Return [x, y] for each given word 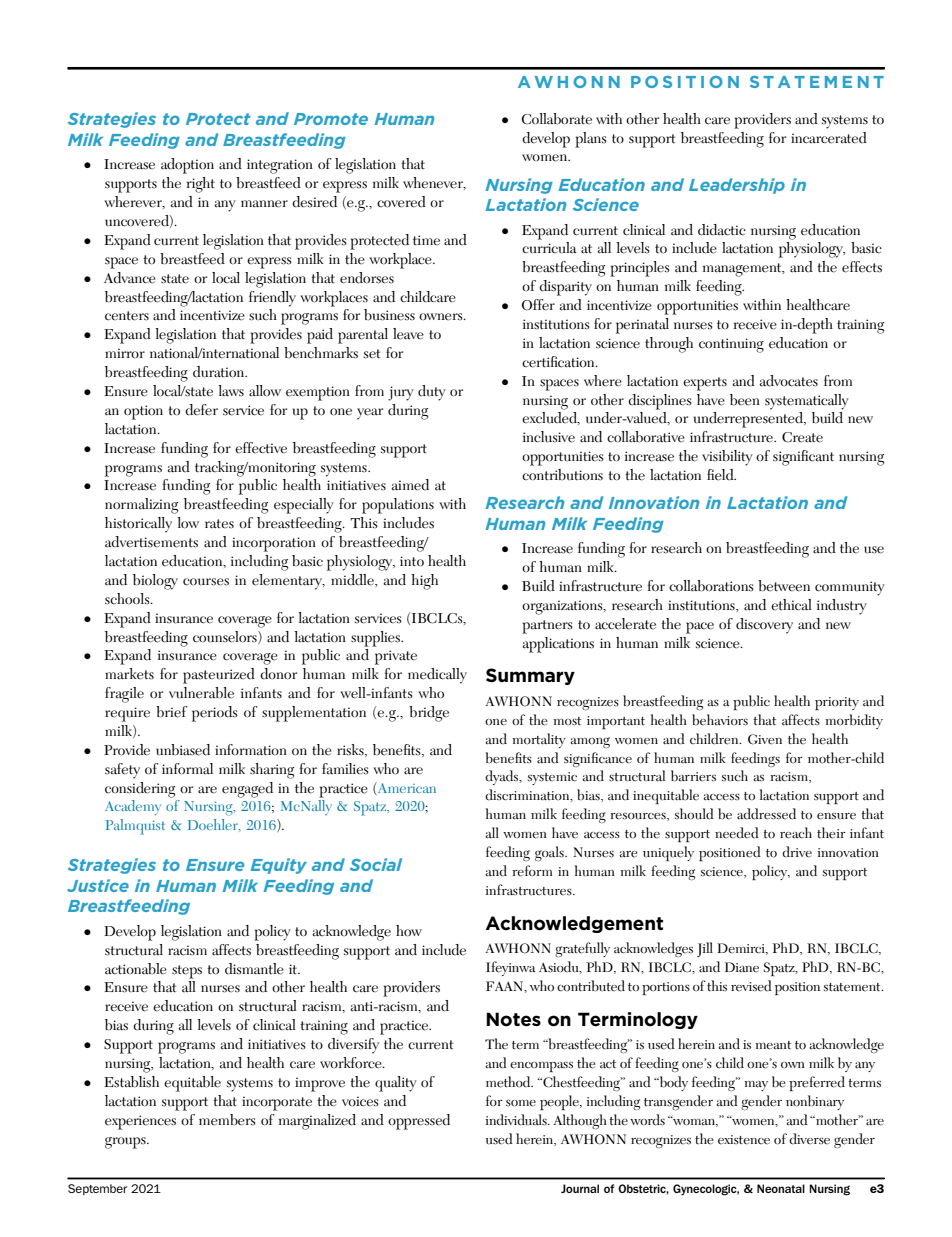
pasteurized [219, 676]
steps [187, 972]
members [227, 1120]
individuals [517, 1120]
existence [744, 1140]
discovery [764, 626]
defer [201, 410]
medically [437, 676]
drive [797, 852]
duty [432, 393]
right [201, 185]
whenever [434, 183]
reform [532, 871]
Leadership [737, 186]
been [745, 400]
